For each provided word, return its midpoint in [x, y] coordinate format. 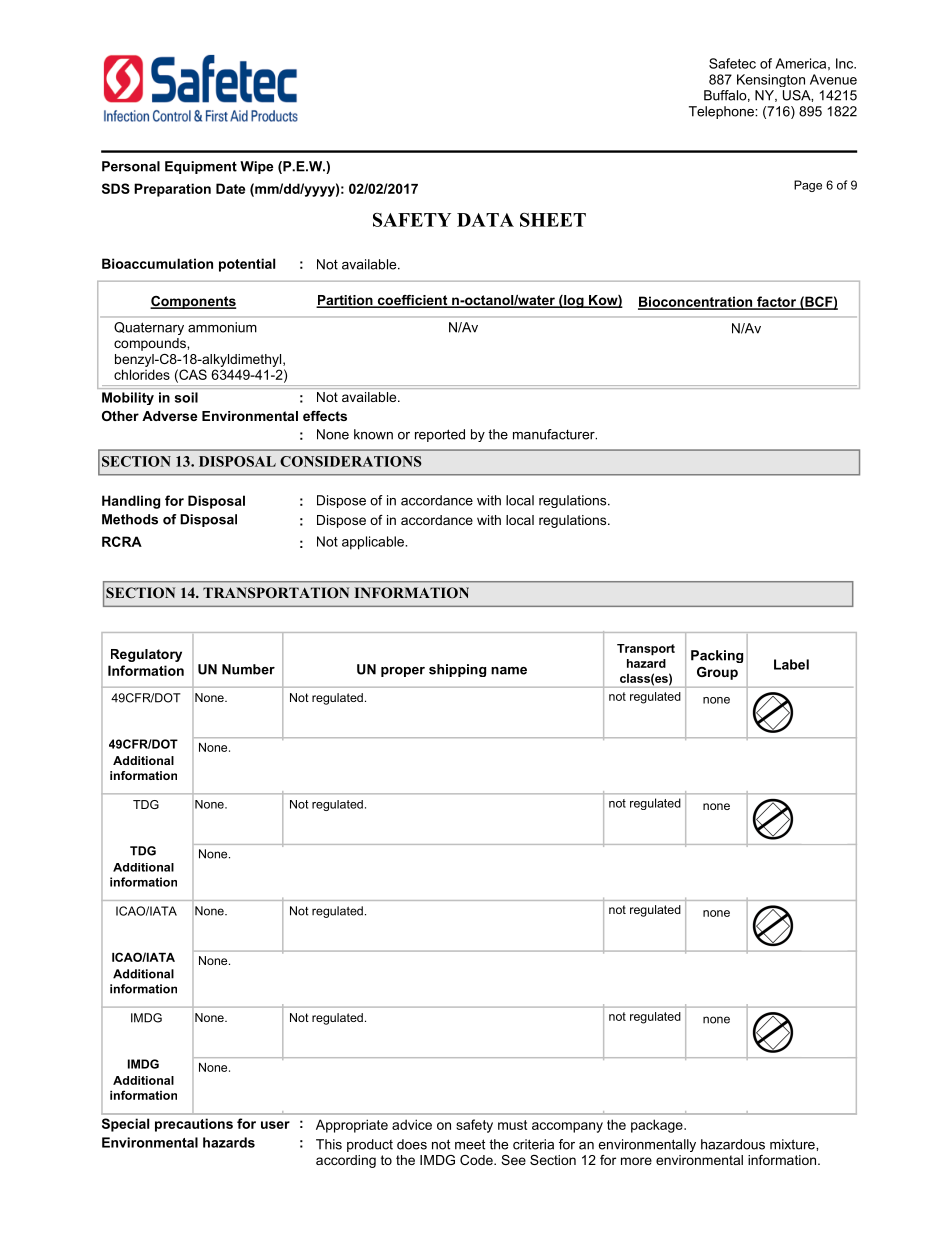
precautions [194, 1125]
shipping [457, 670]
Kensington [771, 80]
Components [193, 302]
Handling [131, 502]
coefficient [412, 301]
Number [248, 669]
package [658, 1126]
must [512, 1125]
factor [776, 302]
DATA [485, 220]
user [275, 1125]
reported [440, 435]
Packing [717, 656]
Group [717, 673]
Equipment [201, 167]
